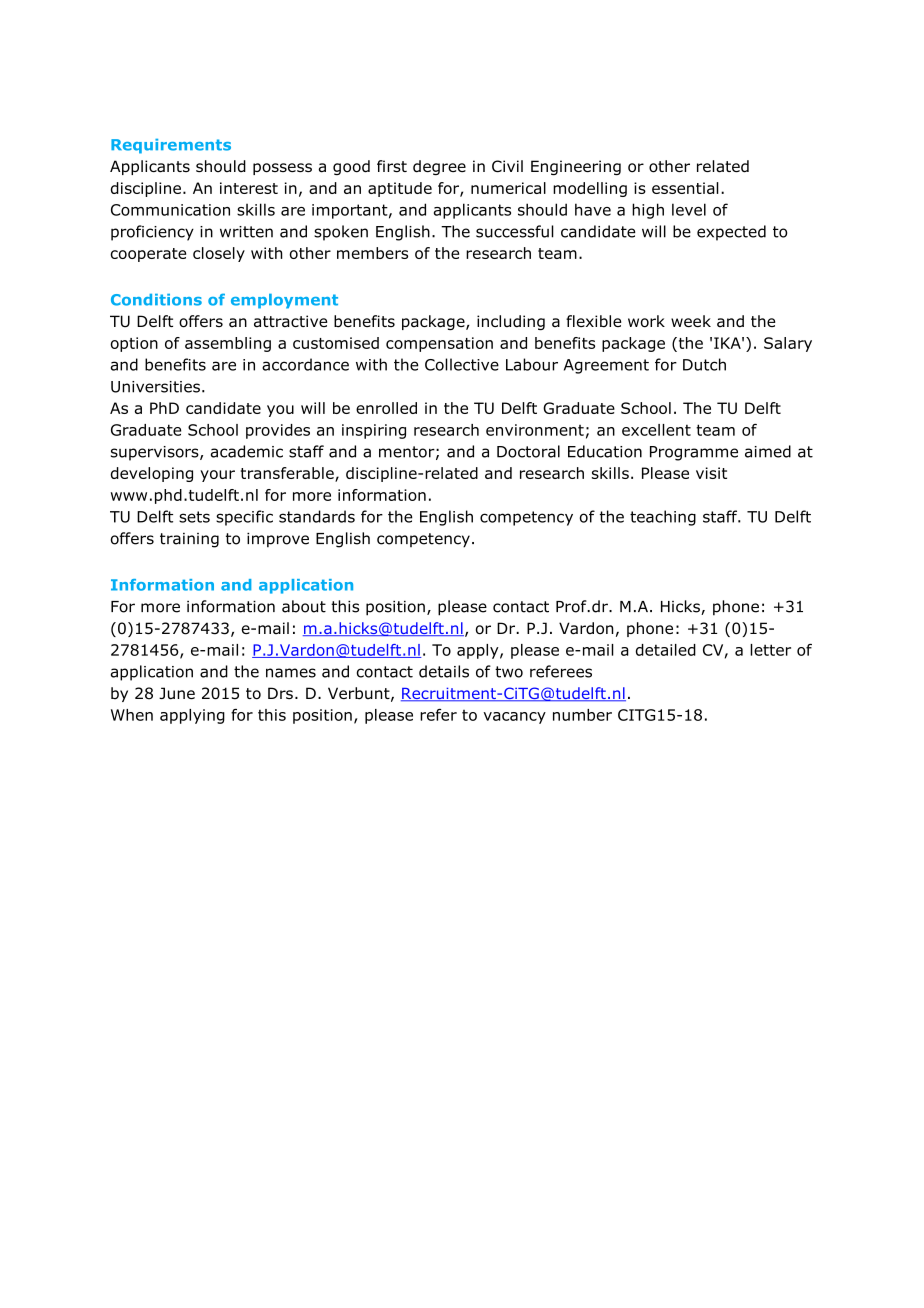 The width and height of the screenshot is (924, 1308). Describe the element at coordinates (439, 167) in the screenshot. I see `degree` at that location.
